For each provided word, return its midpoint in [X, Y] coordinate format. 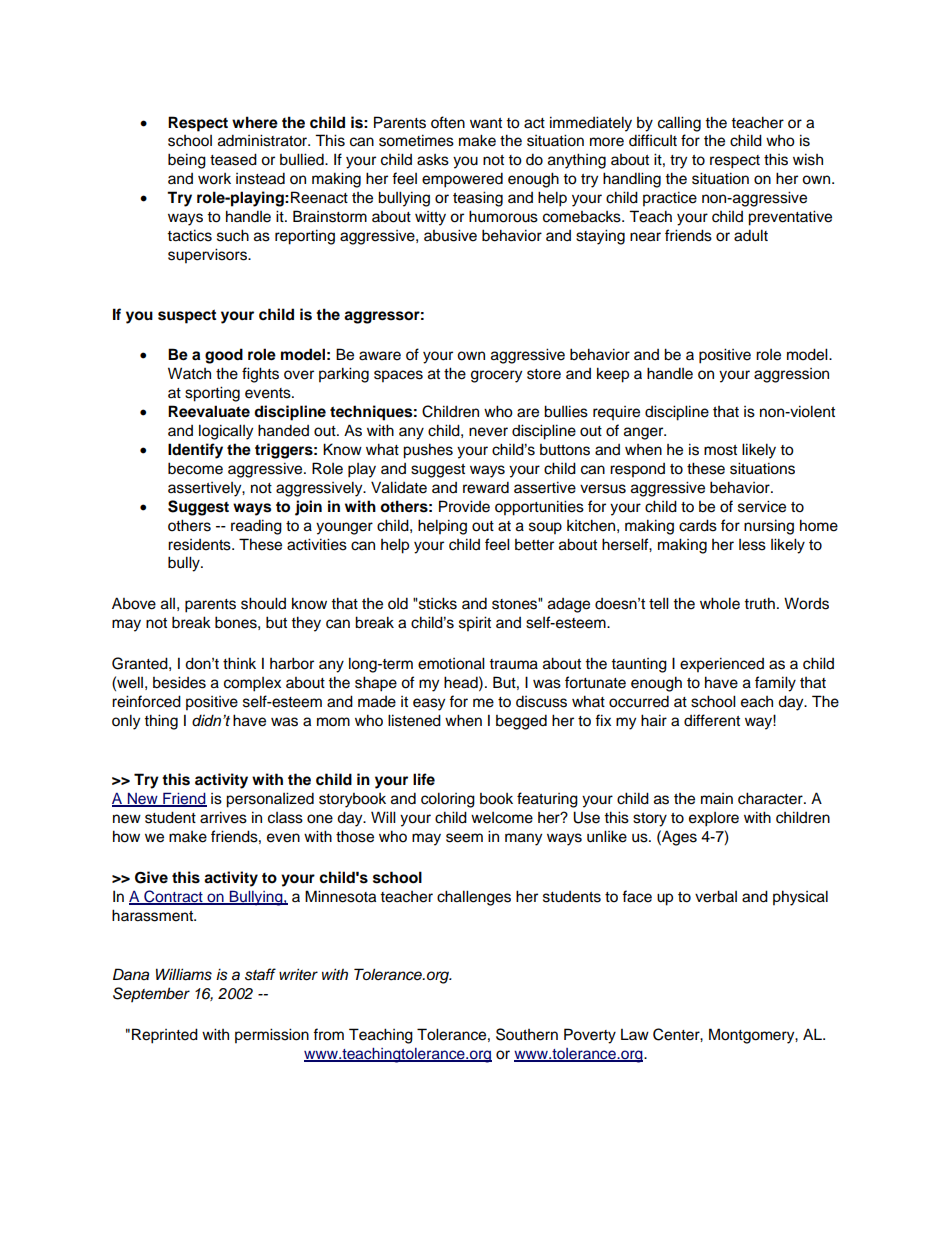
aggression [791, 375]
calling [679, 124]
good [224, 356]
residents [200, 545]
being [187, 161]
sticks [437, 603]
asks [433, 160]
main [717, 799]
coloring [448, 800]
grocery [496, 376]
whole [720, 603]
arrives [223, 817]
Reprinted [165, 1036]
